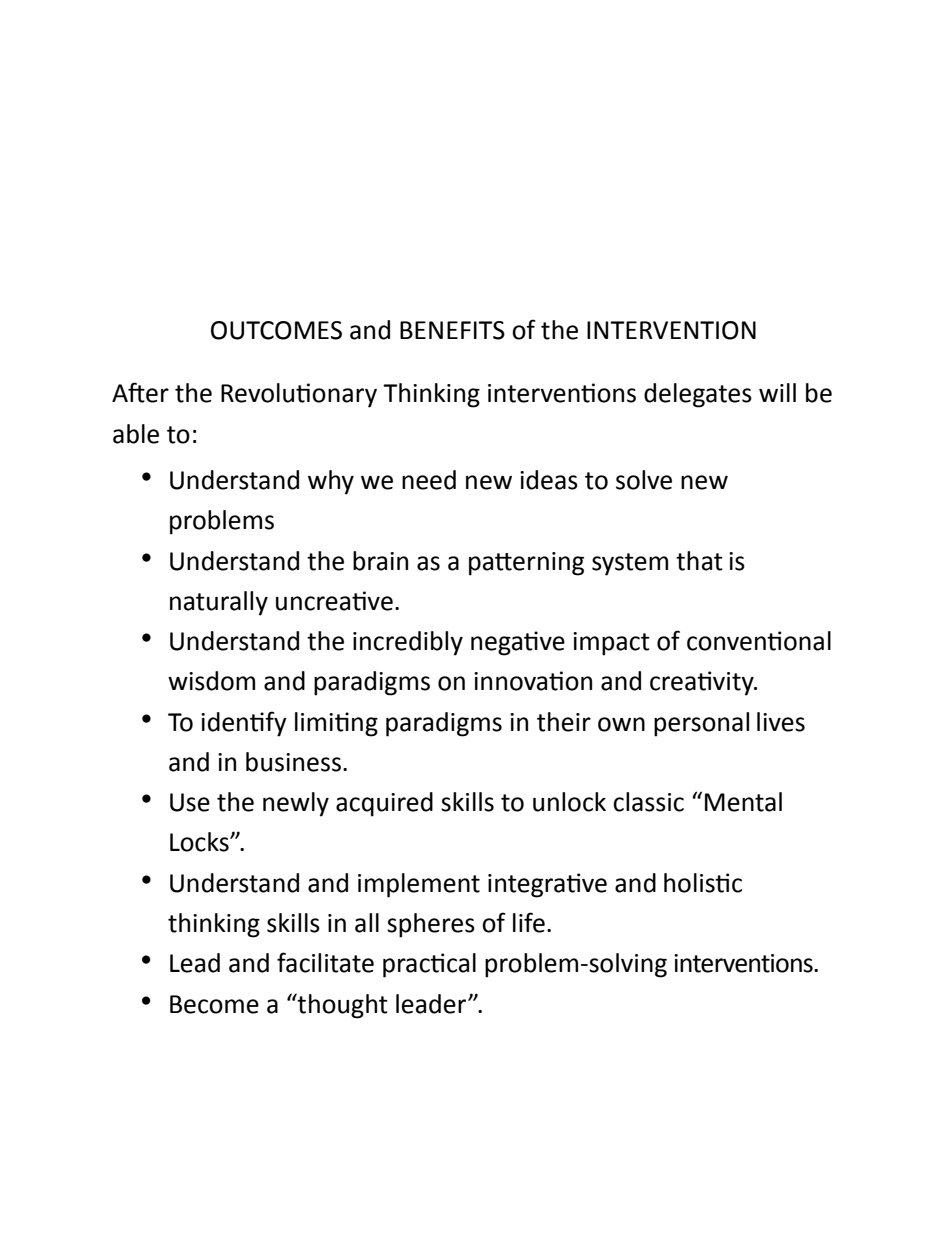  I want to click on naturally, so click(219, 603).
